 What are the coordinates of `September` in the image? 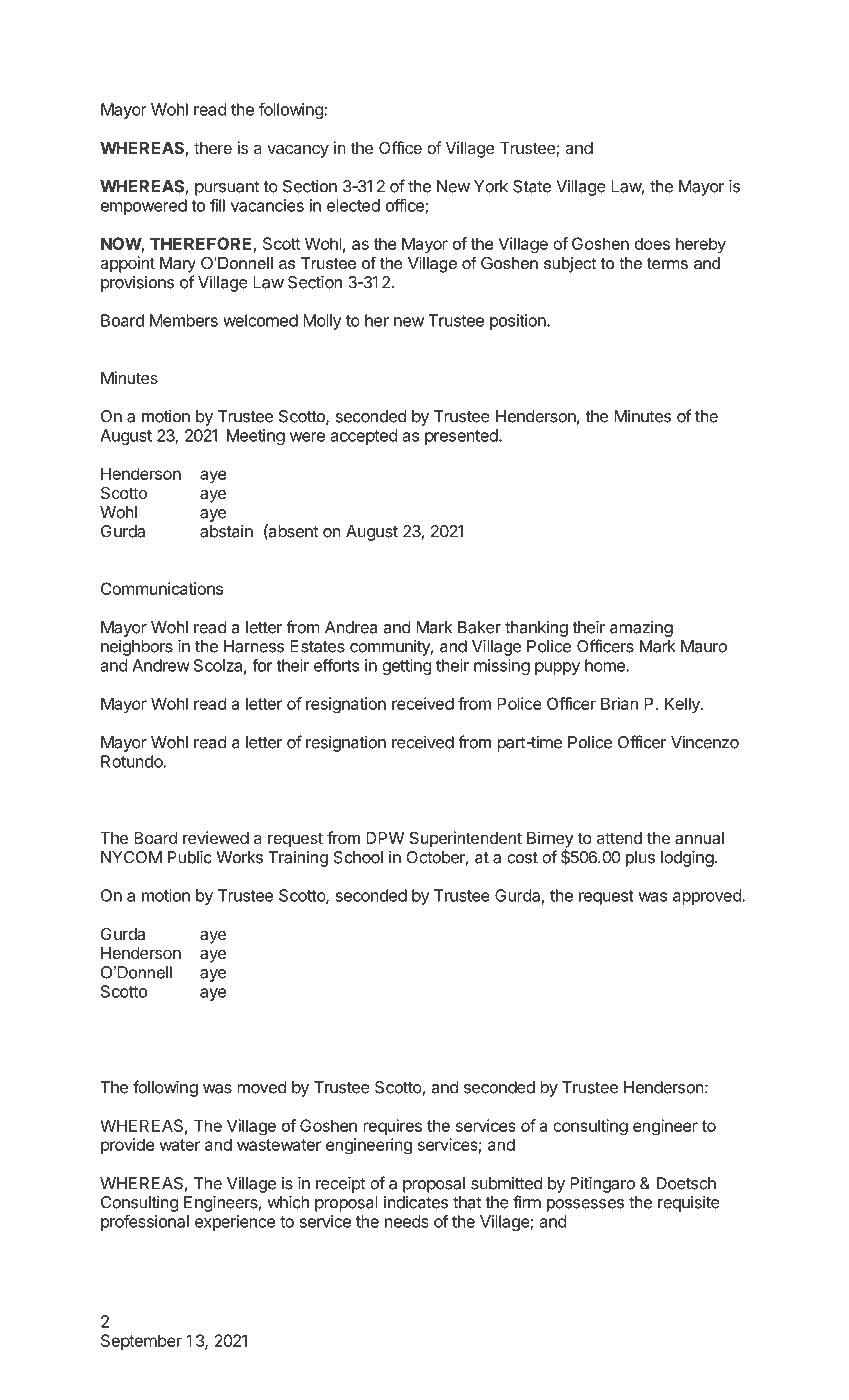 It's located at (141, 1342).
